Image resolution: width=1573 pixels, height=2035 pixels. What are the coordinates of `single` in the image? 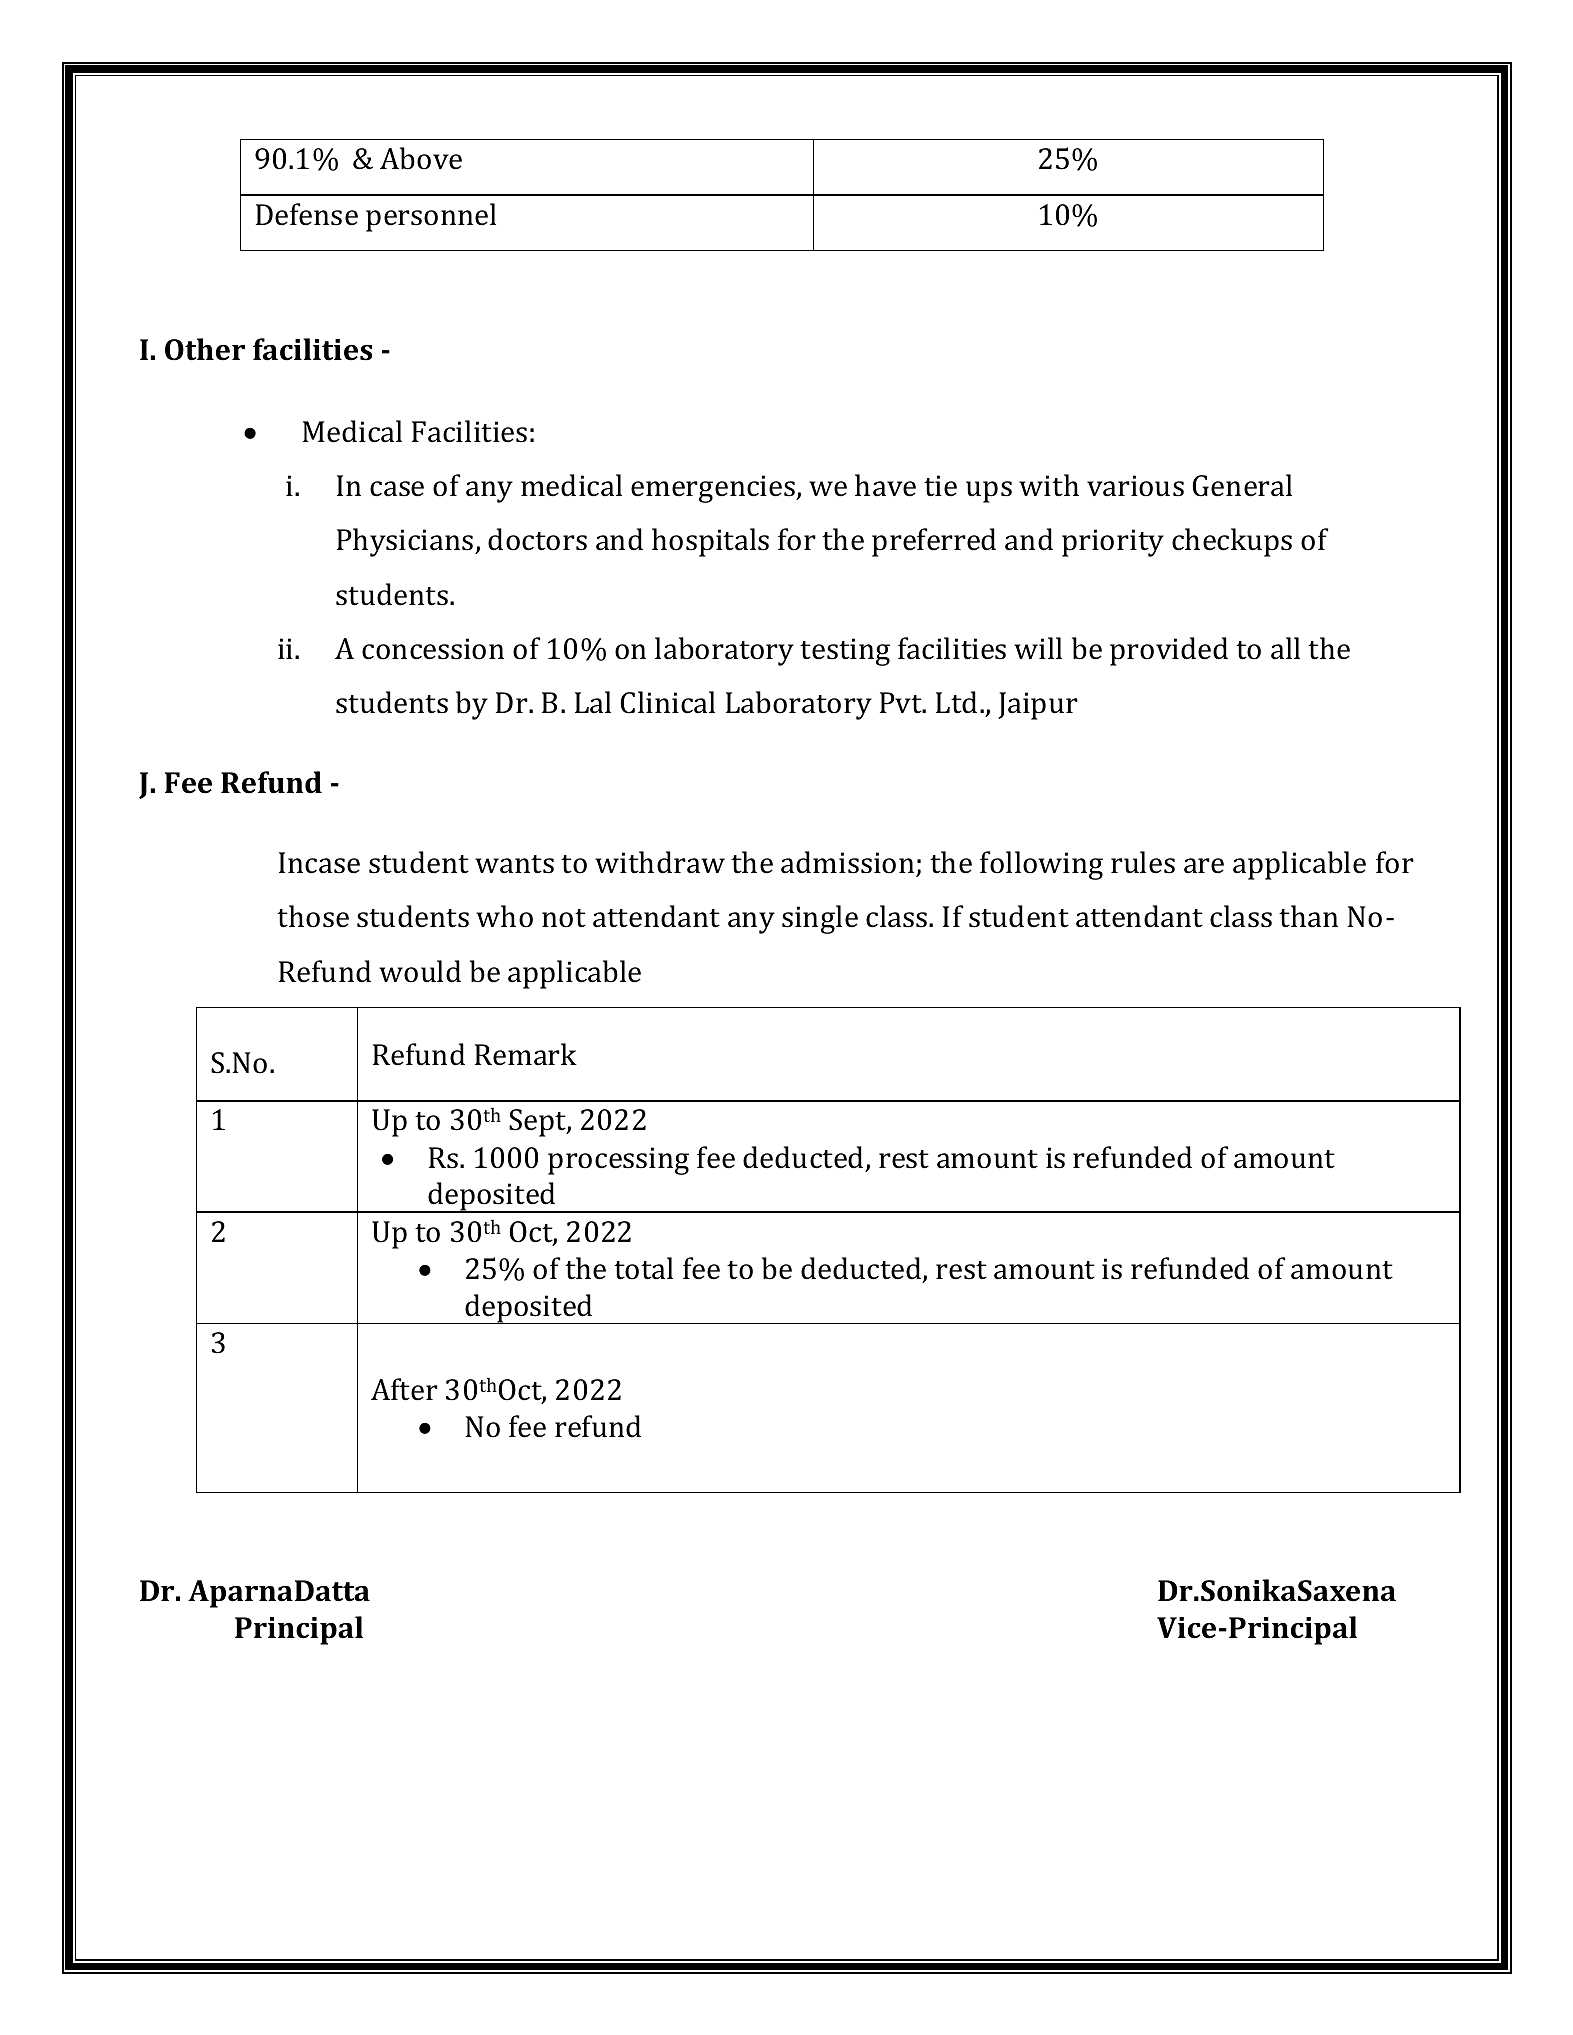 It's located at (820, 919).
